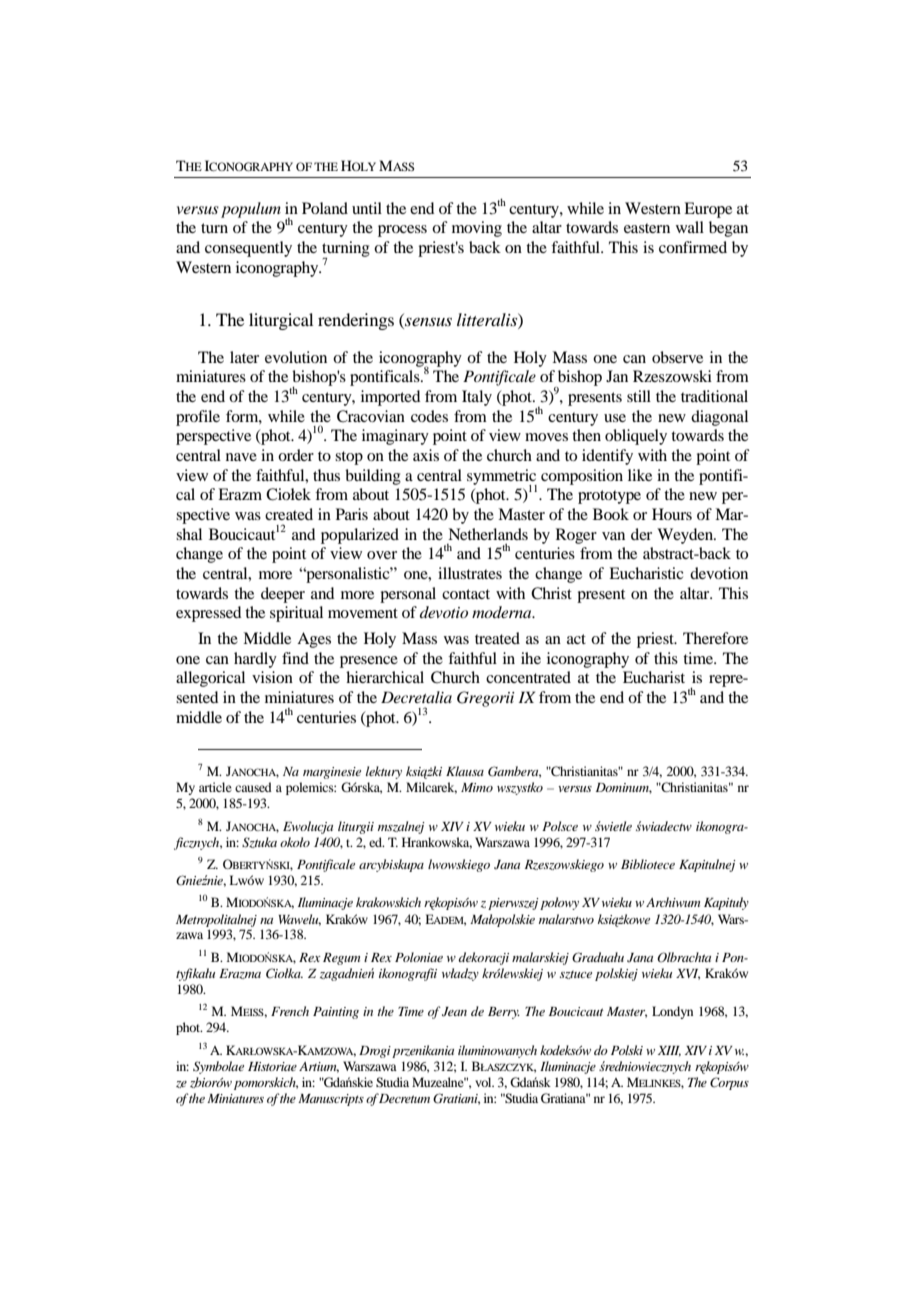  What do you see at coordinates (477, 787) in the image?
I see `Mimo` at bounding box center [477, 787].
